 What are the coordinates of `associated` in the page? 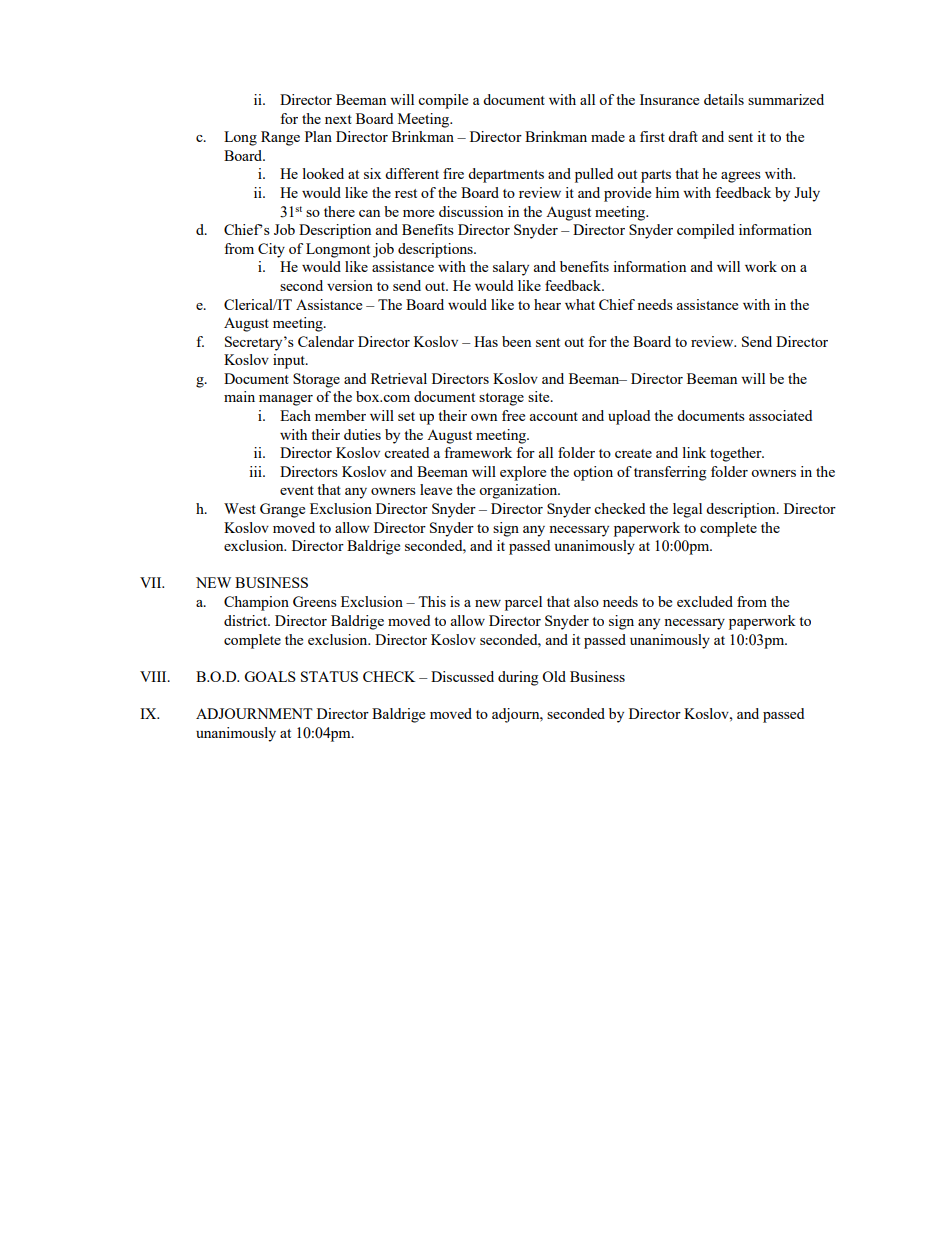 It's located at (780, 415).
